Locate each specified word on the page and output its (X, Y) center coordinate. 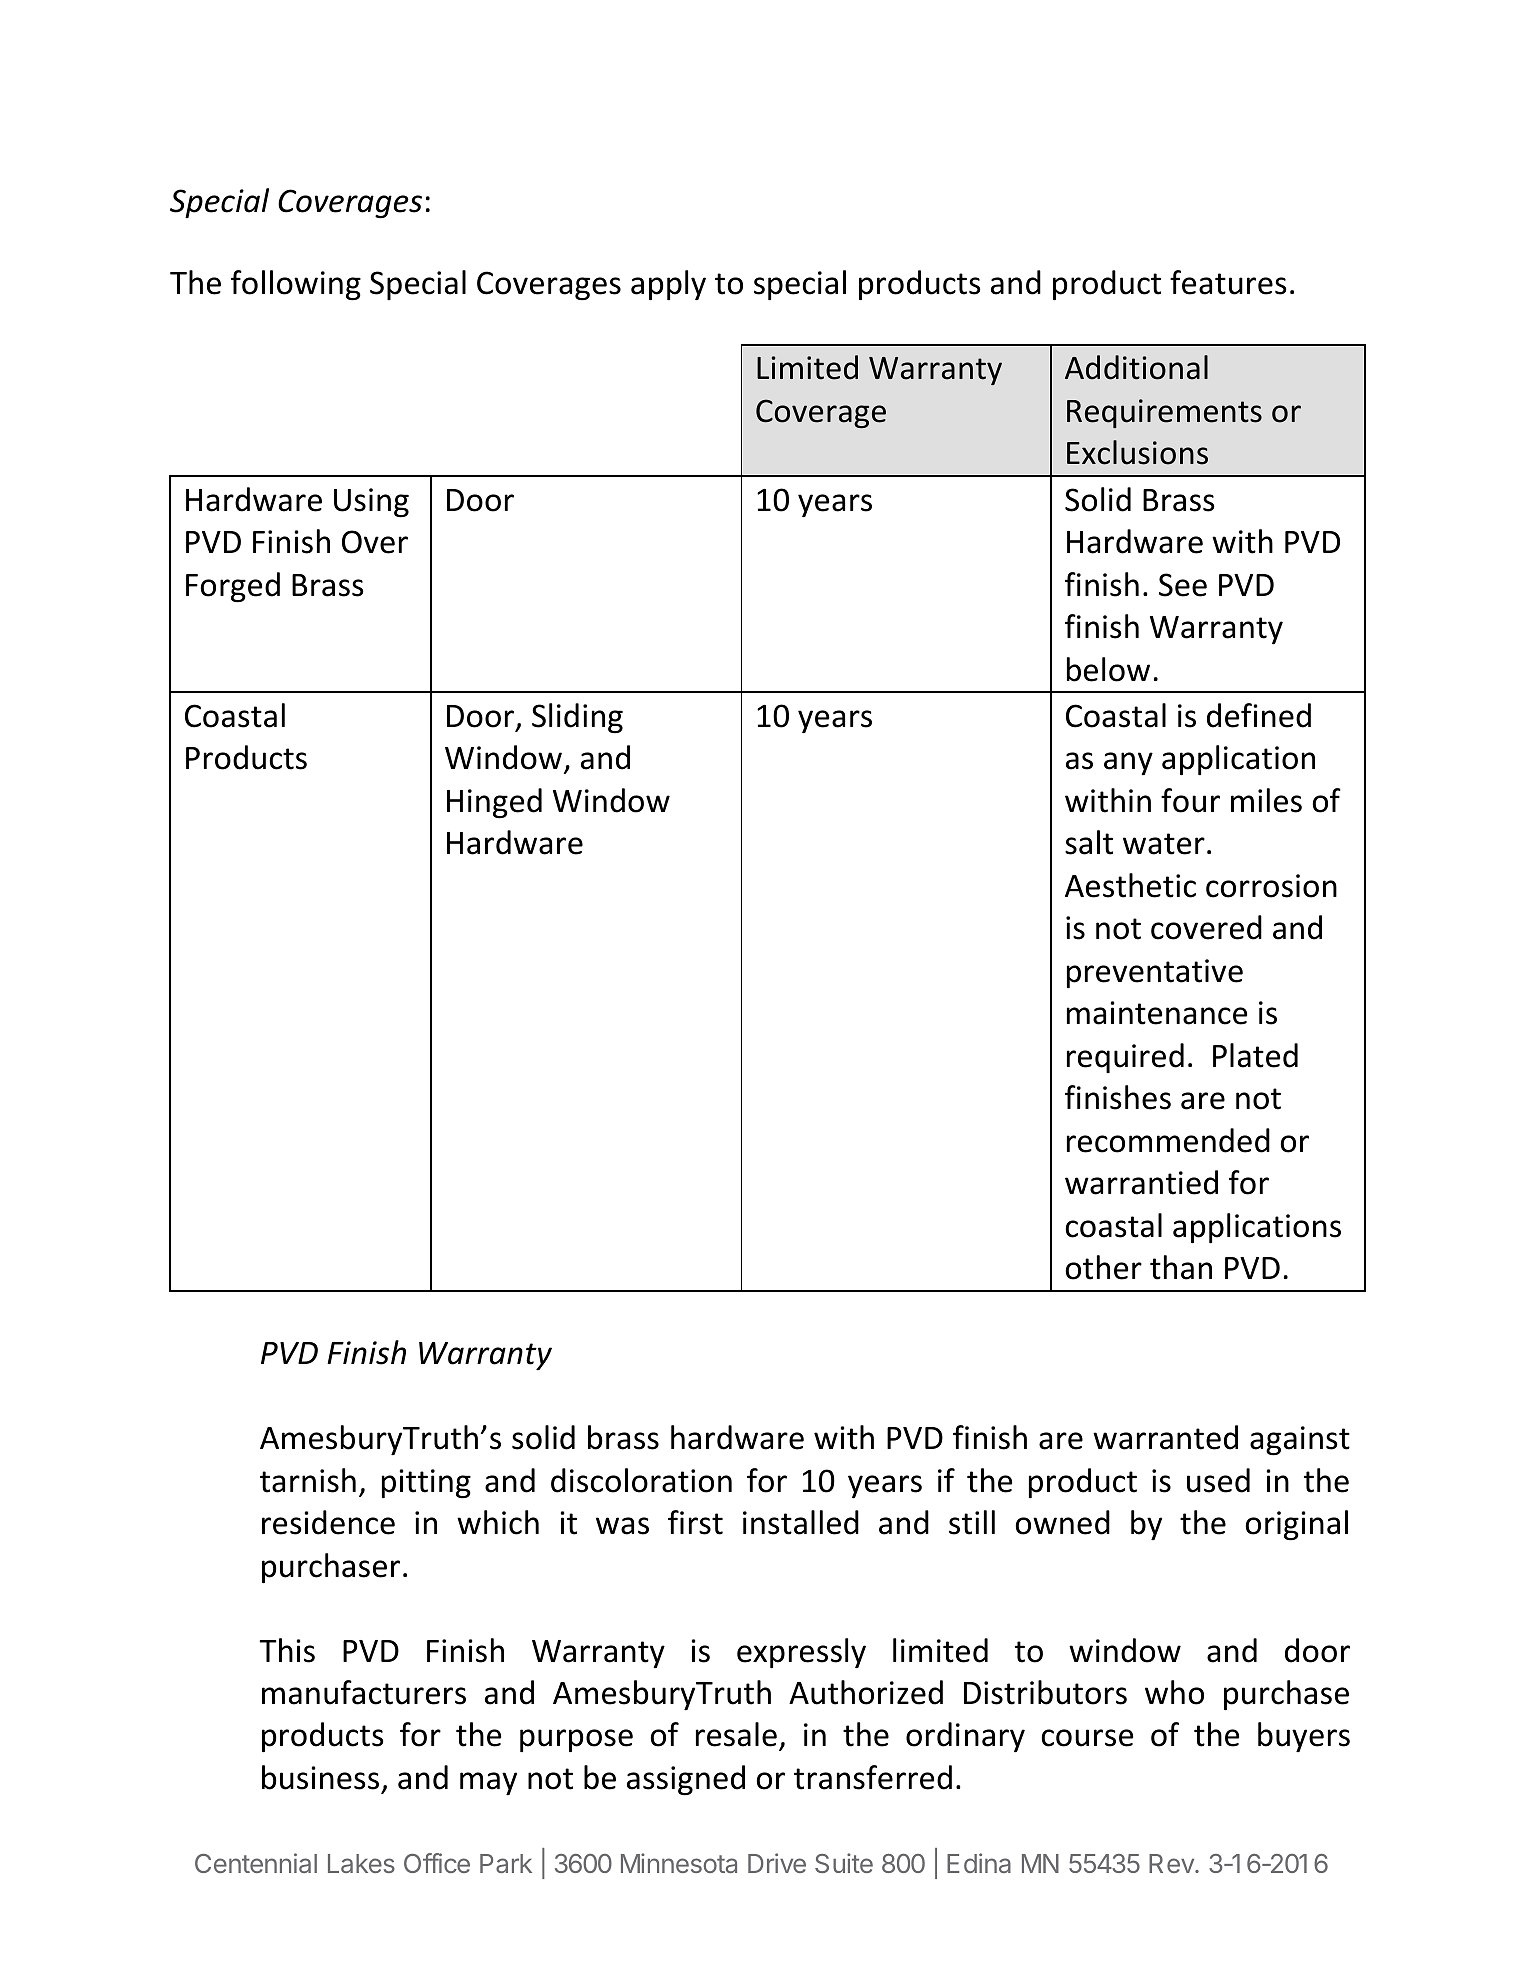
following (296, 285)
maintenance (1157, 1013)
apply (668, 285)
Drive (777, 1863)
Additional (1136, 367)
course (1087, 1738)
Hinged (494, 803)
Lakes (361, 1863)
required (1125, 1058)
